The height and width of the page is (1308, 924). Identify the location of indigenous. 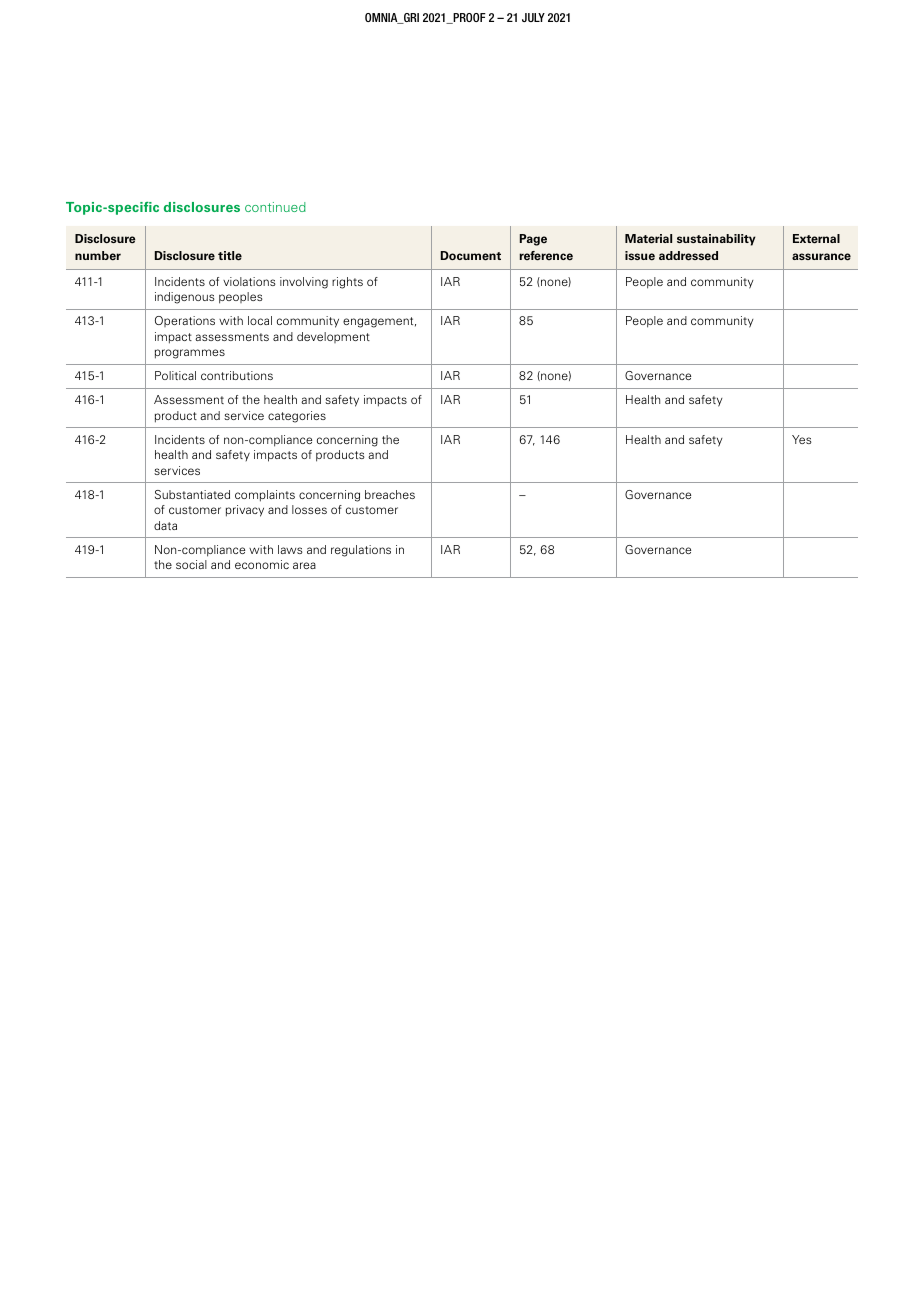
(185, 298).
